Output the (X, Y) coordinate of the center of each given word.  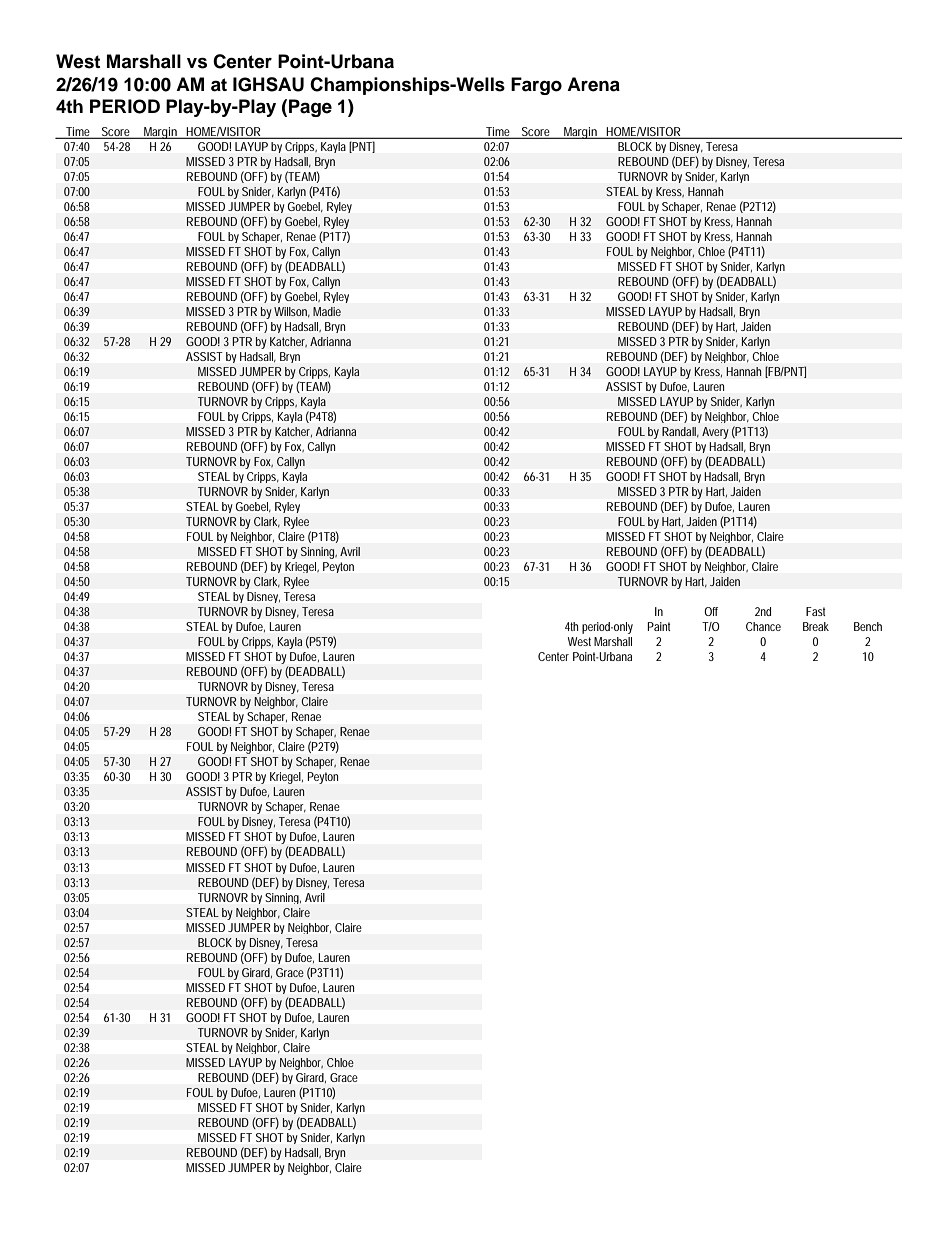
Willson (292, 312)
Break (816, 626)
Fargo (536, 86)
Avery (715, 433)
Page (310, 108)
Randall (680, 432)
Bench (868, 626)
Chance (763, 626)
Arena (593, 84)
